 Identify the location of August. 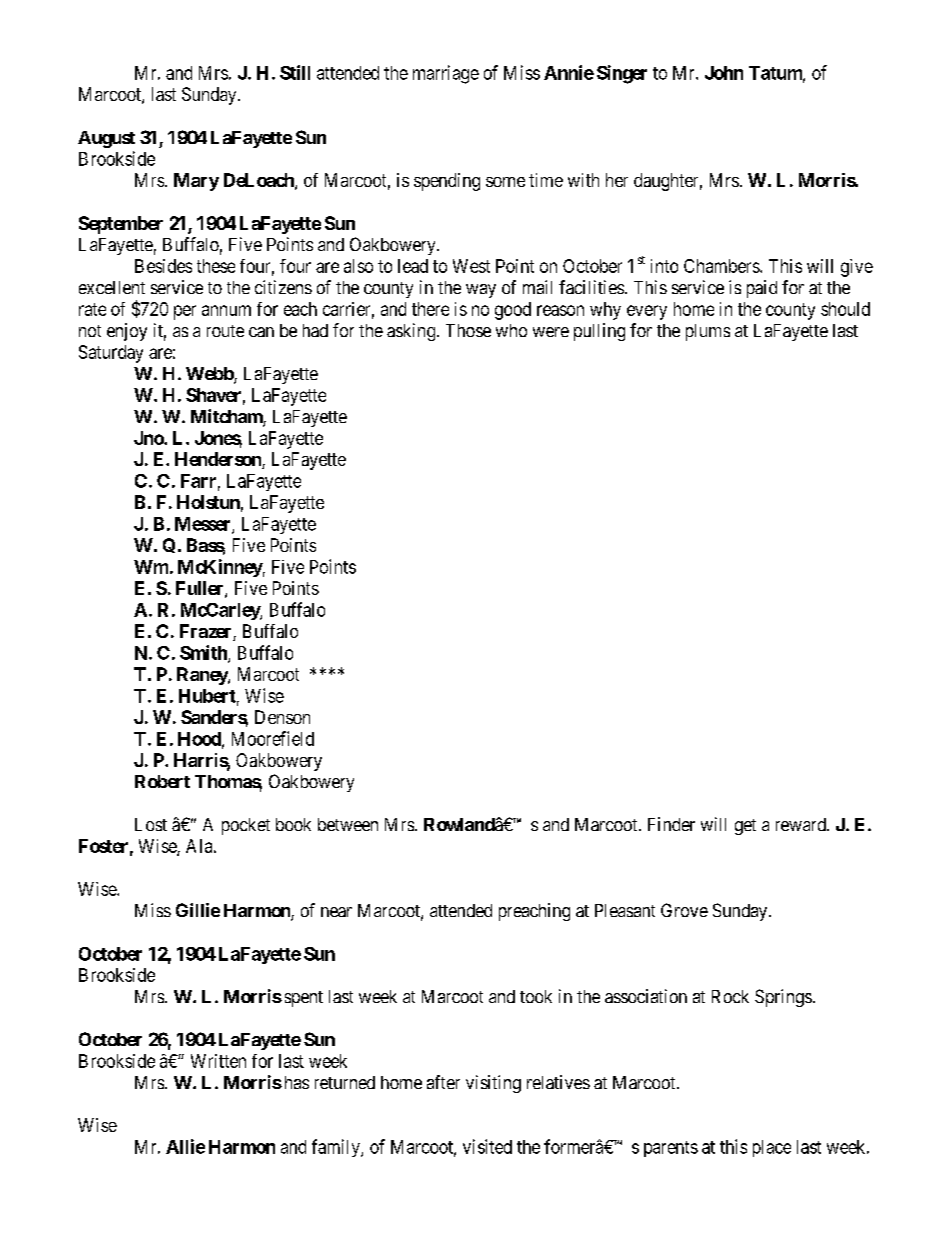
(106, 139).
